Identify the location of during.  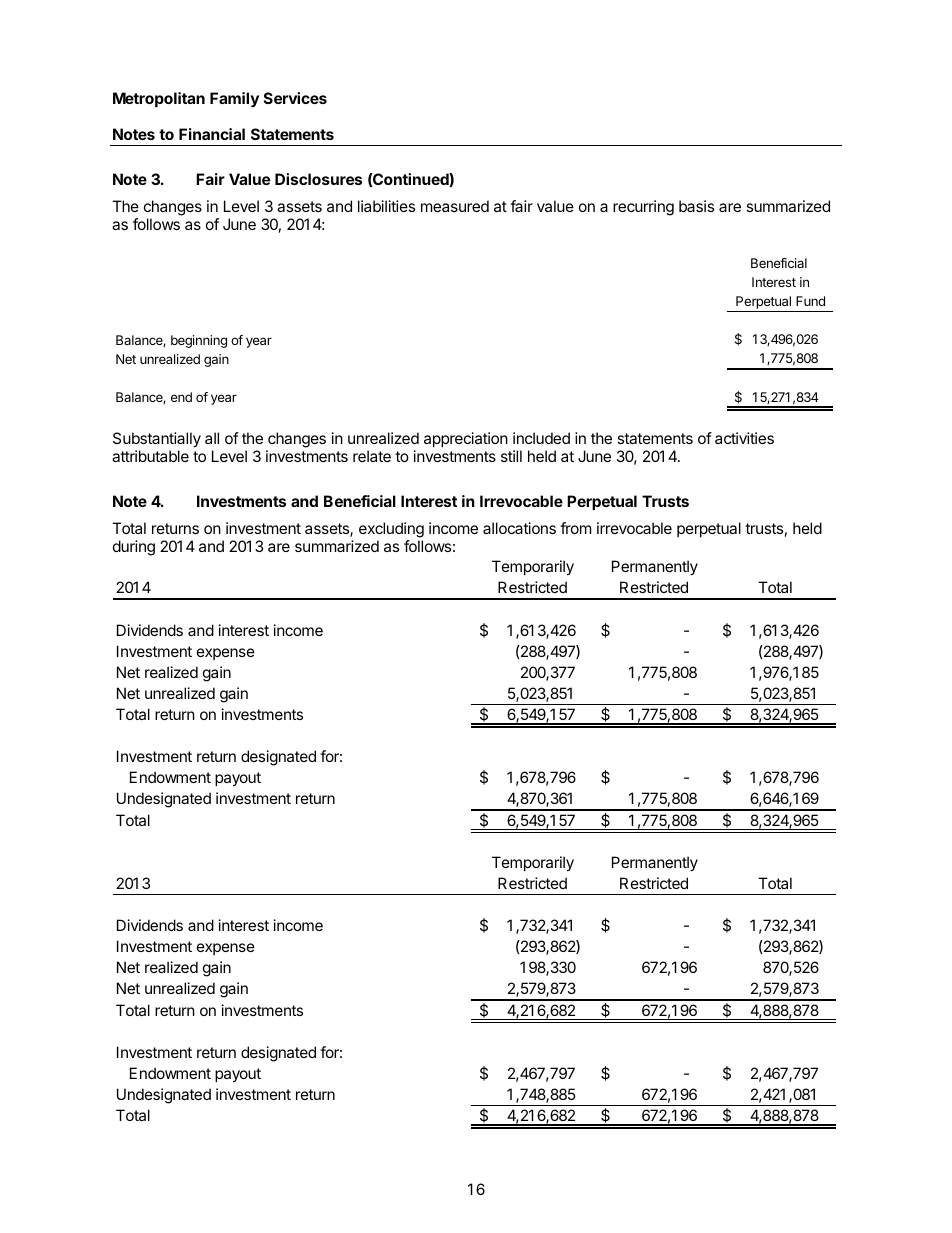
(134, 548).
